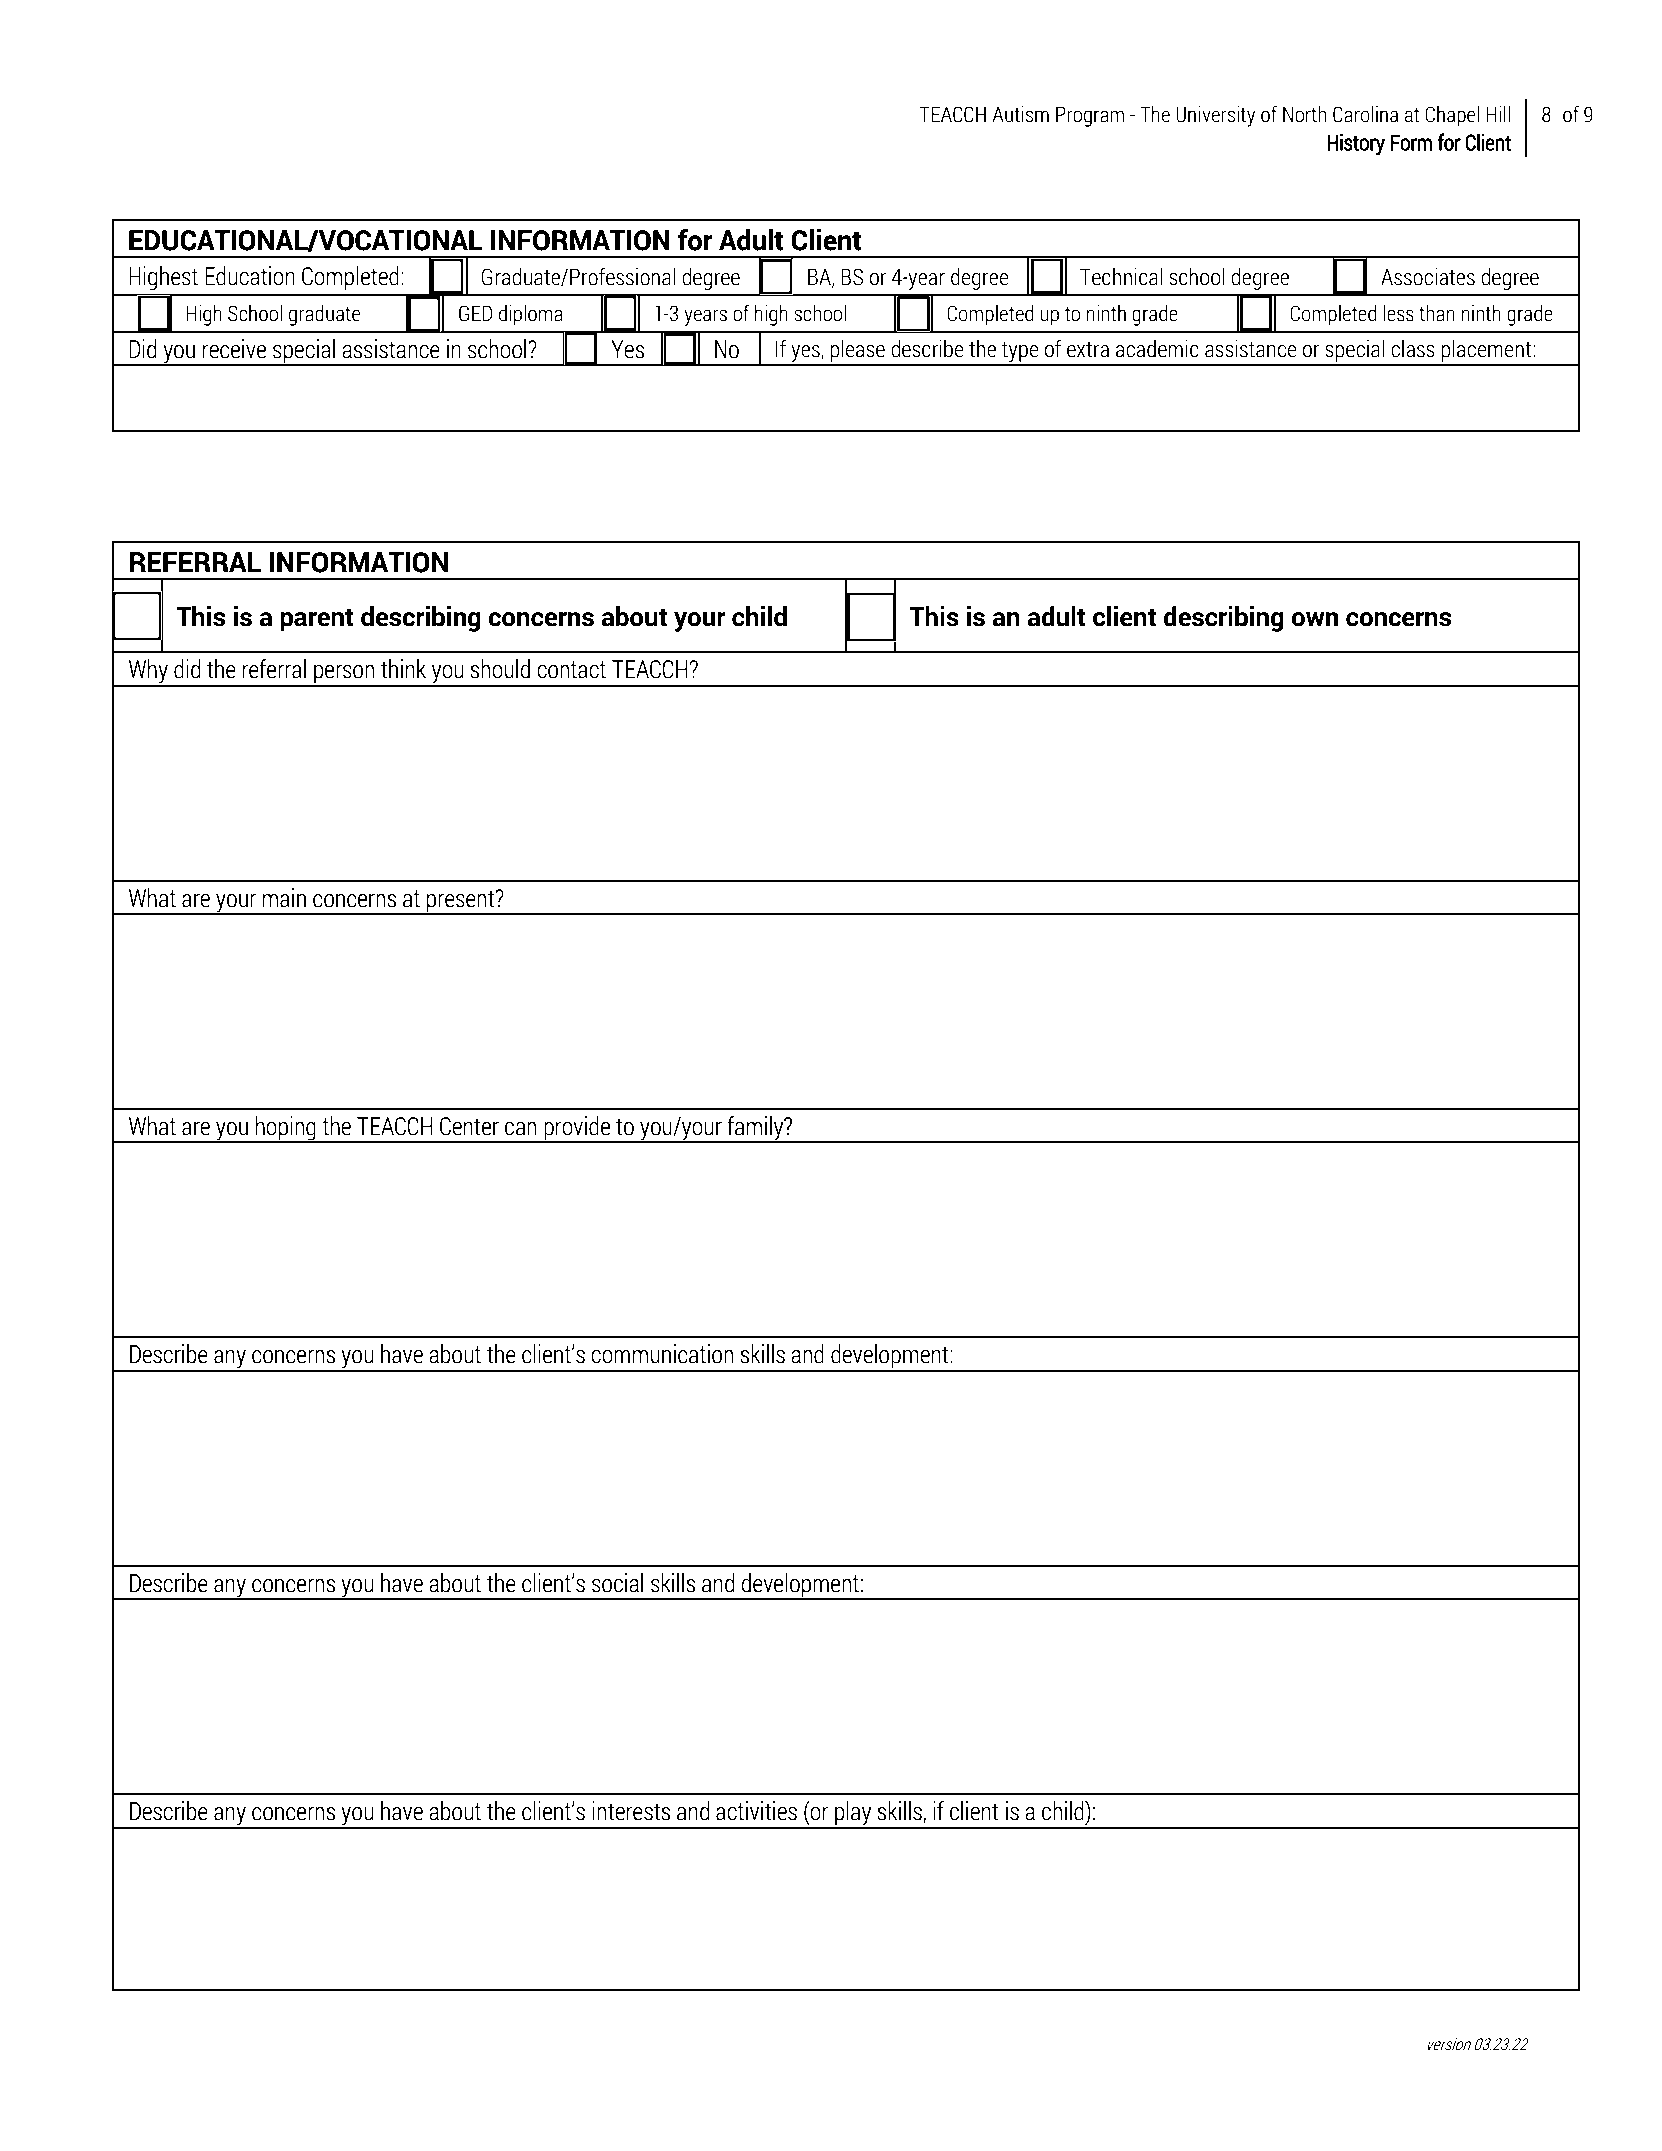 The height and width of the image is (2151, 1662). Describe the element at coordinates (631, 1811) in the image. I see `interests` at that location.
